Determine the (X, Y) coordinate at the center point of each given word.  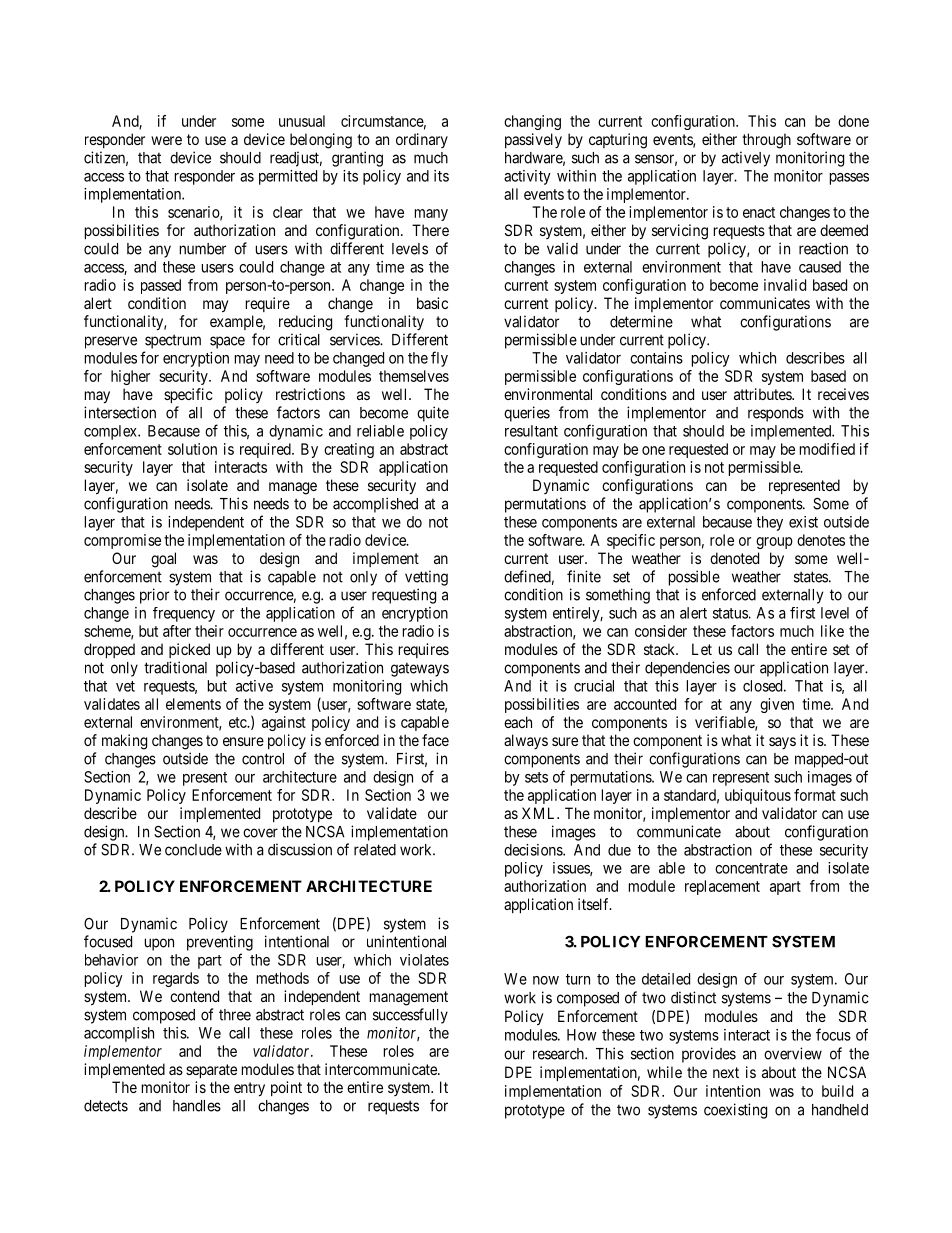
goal (163, 560)
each (518, 722)
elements (193, 704)
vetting (426, 578)
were (166, 140)
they (770, 523)
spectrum (173, 341)
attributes (763, 394)
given (777, 705)
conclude (193, 850)
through (766, 141)
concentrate (751, 868)
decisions (534, 850)
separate (211, 1071)
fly (439, 359)
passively (533, 140)
